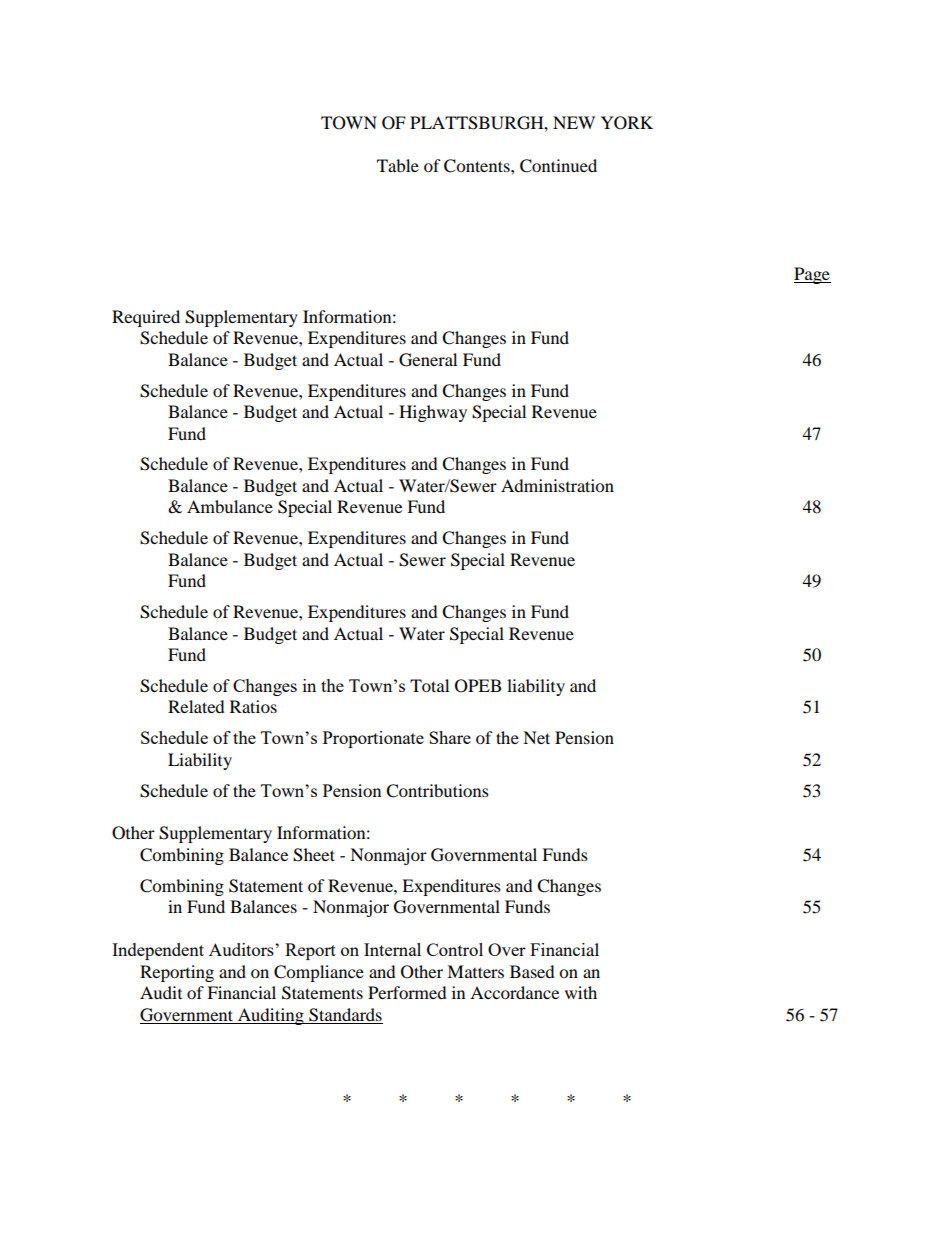 The height and width of the screenshot is (1233, 952). What do you see at coordinates (478, 166) in the screenshot?
I see `Contents` at bounding box center [478, 166].
